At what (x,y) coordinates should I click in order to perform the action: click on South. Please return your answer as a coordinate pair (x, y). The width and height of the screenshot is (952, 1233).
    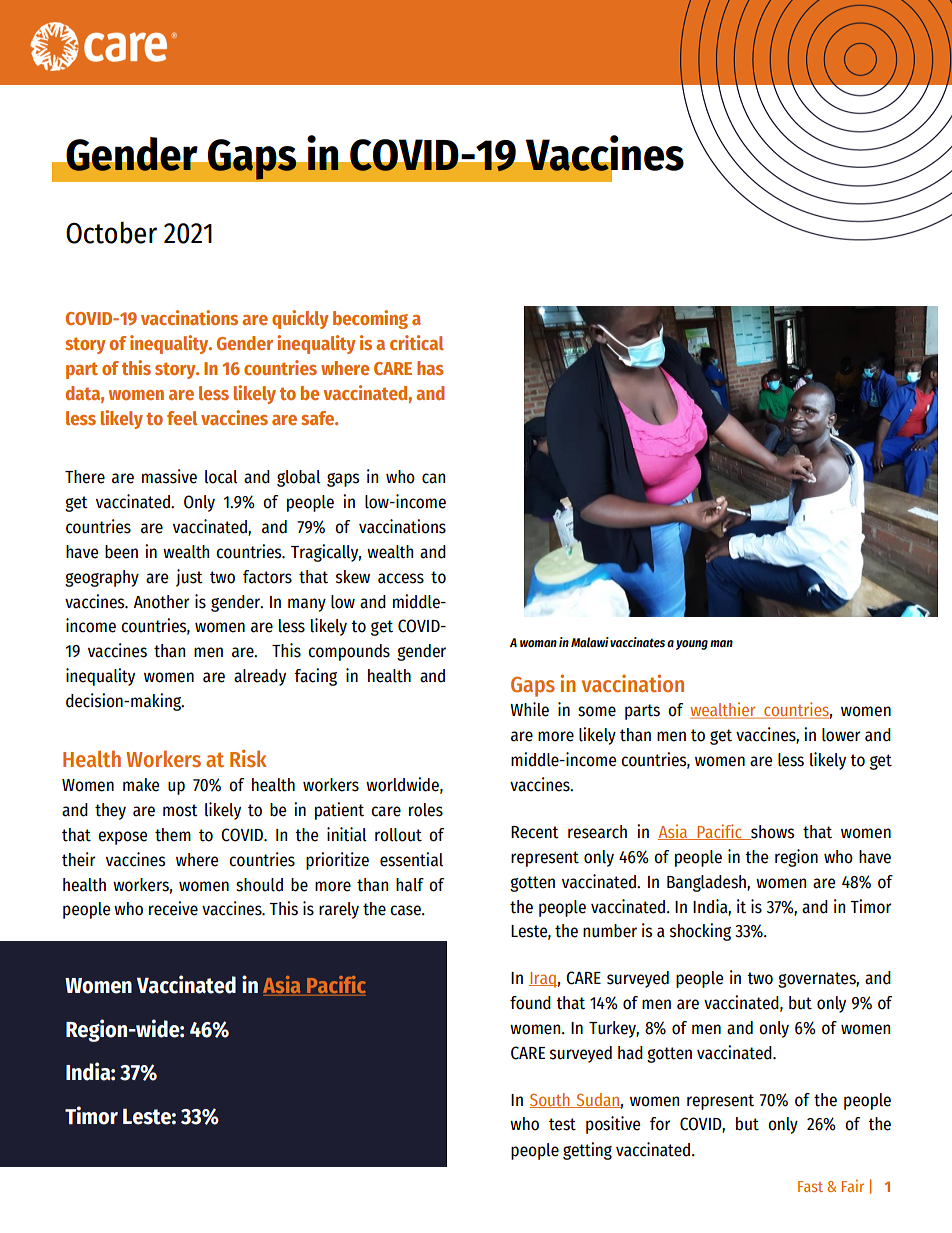
    Looking at the image, I should click on (551, 1100).
